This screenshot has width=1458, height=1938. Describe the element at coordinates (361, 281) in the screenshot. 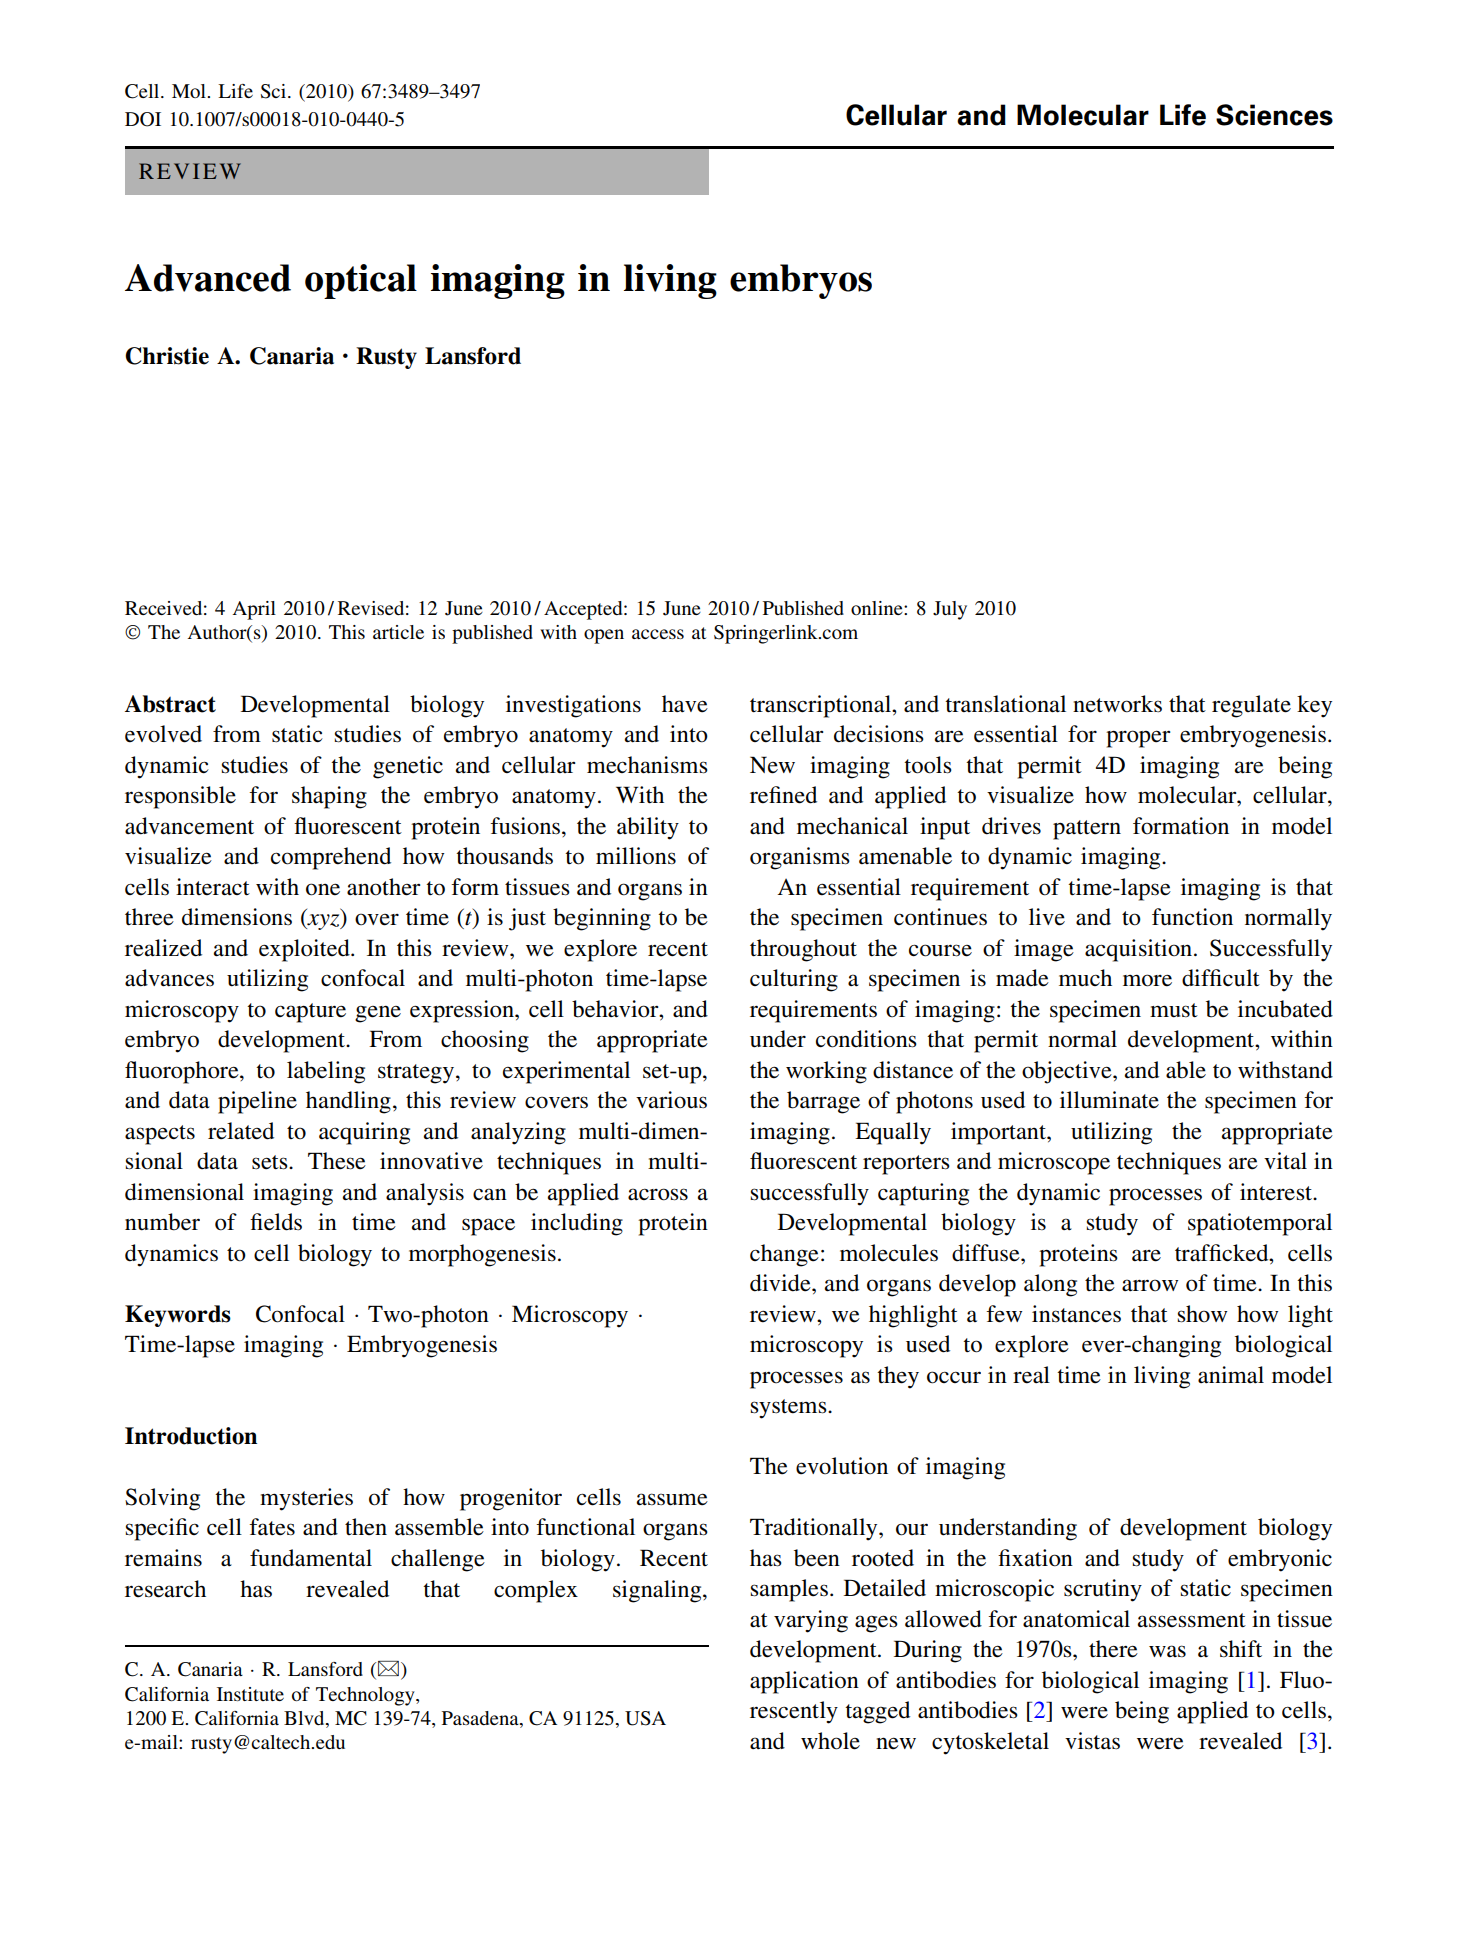

I see `optical` at that location.
